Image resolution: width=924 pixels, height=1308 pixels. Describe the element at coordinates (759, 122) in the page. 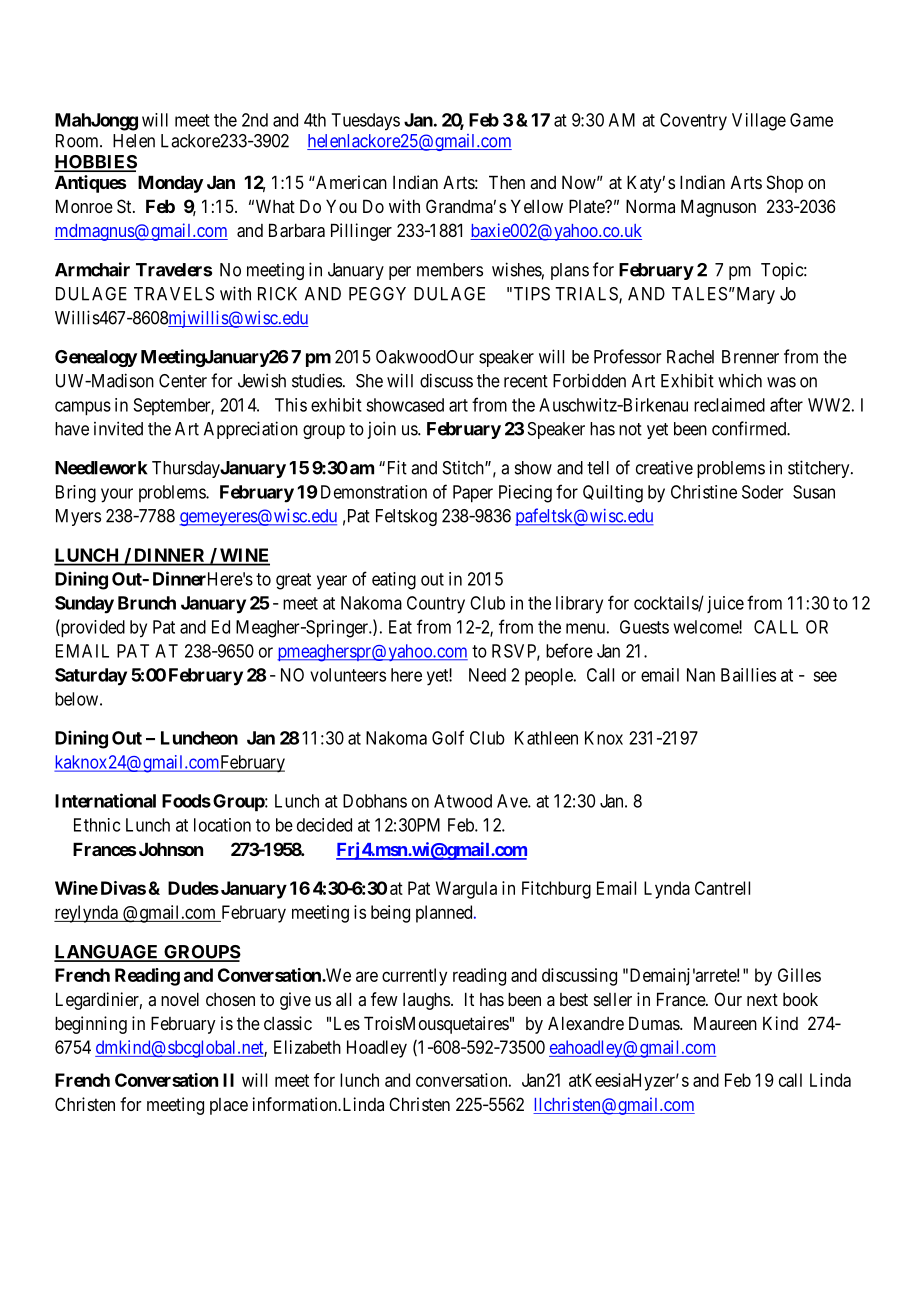

I see `Village` at that location.
